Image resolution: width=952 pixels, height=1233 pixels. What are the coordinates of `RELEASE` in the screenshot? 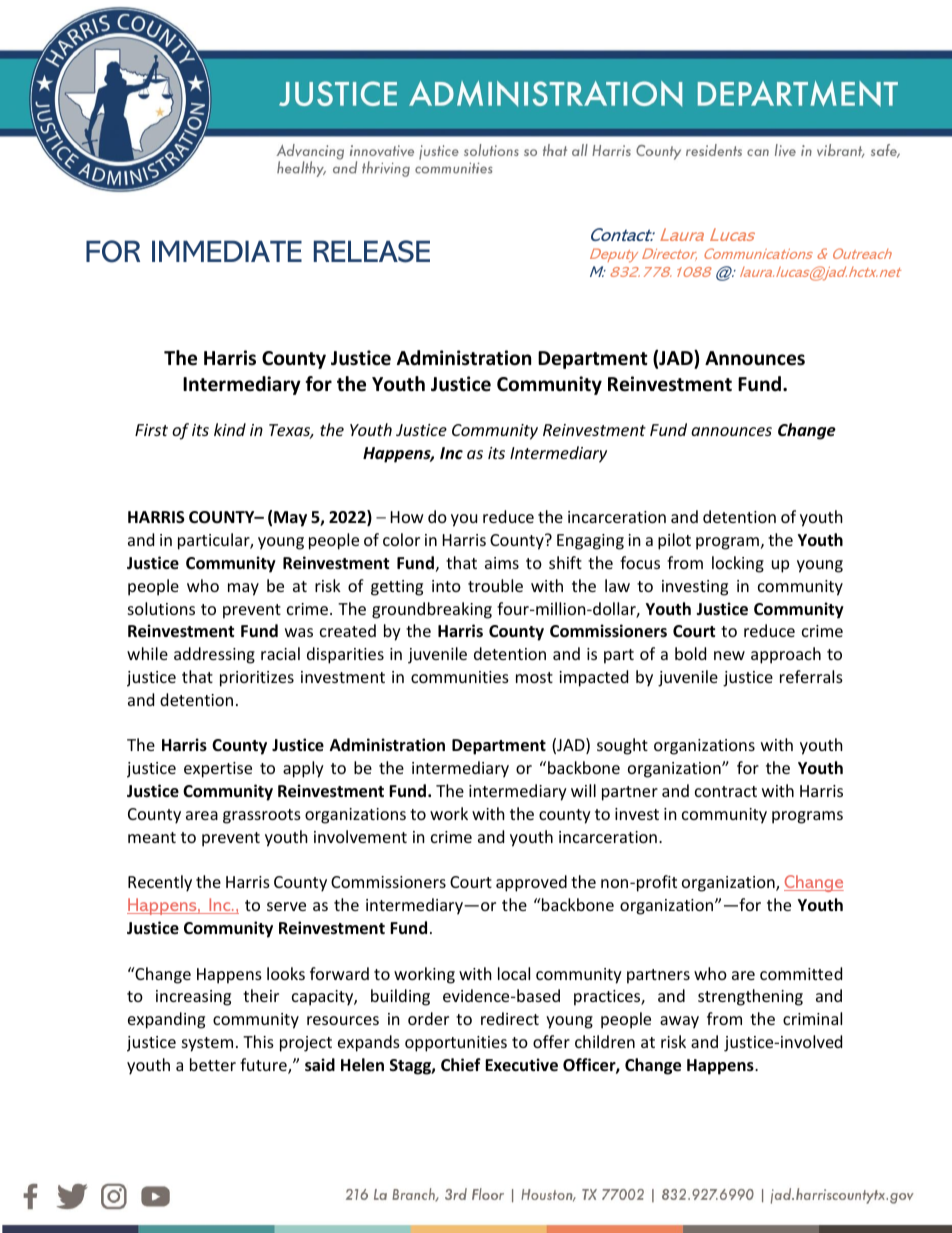 It's located at (372, 251).
